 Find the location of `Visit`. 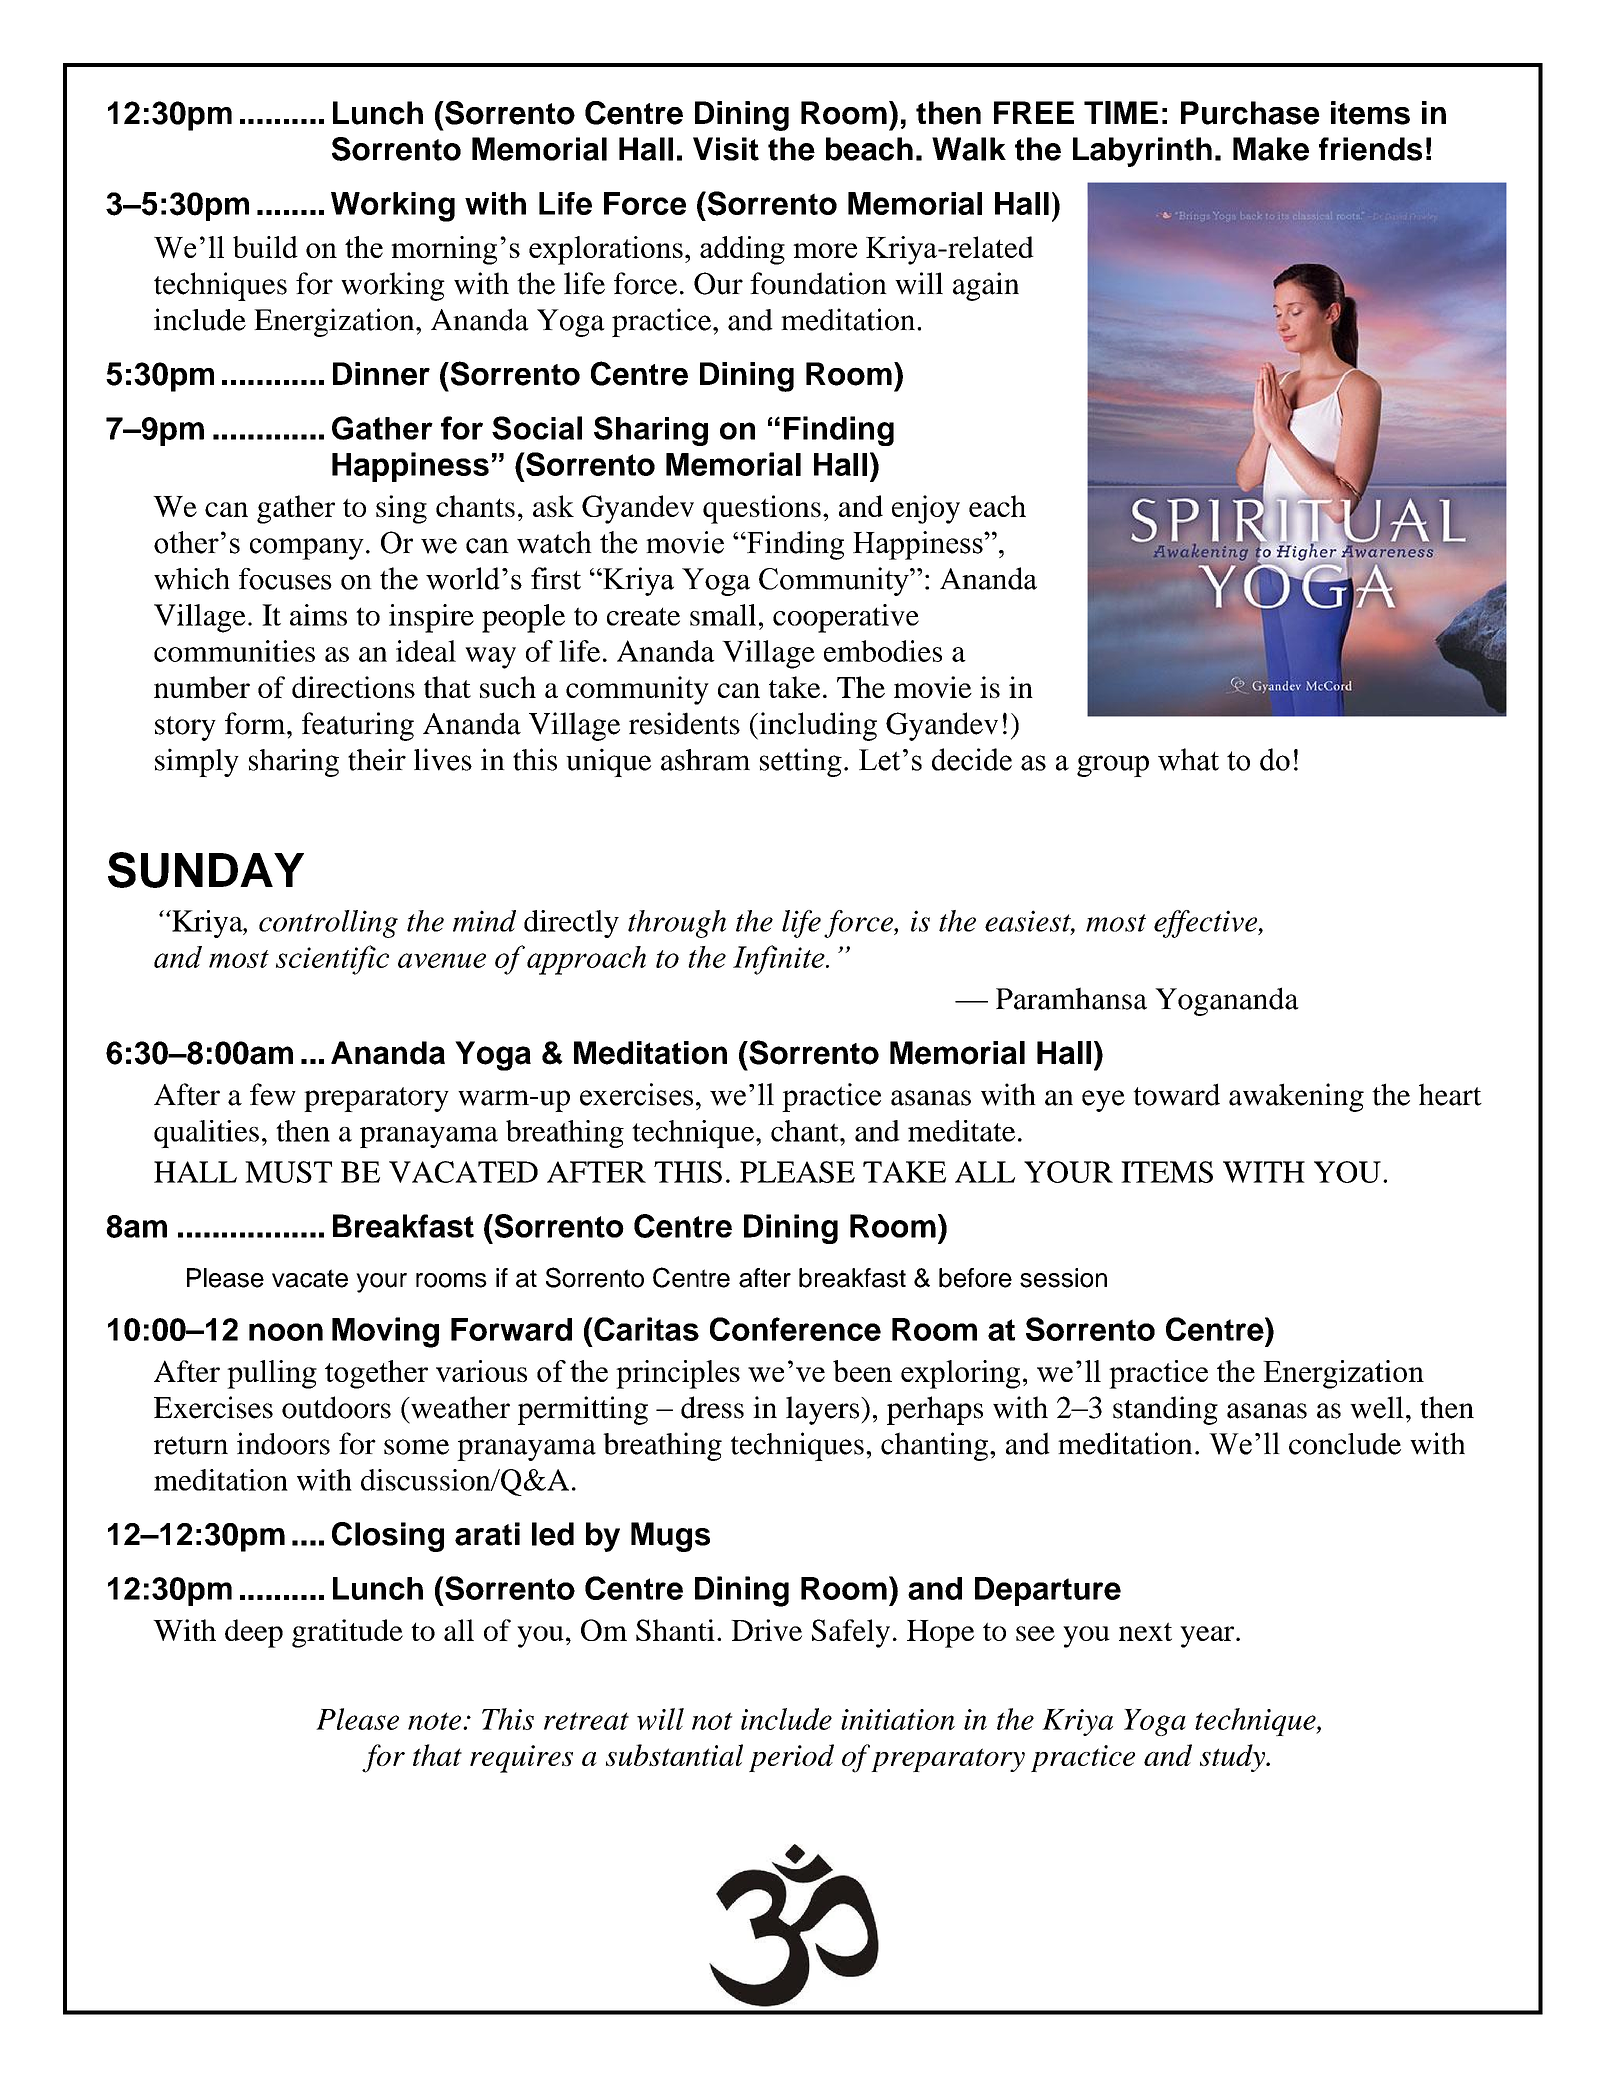

Visit is located at coordinates (726, 149).
